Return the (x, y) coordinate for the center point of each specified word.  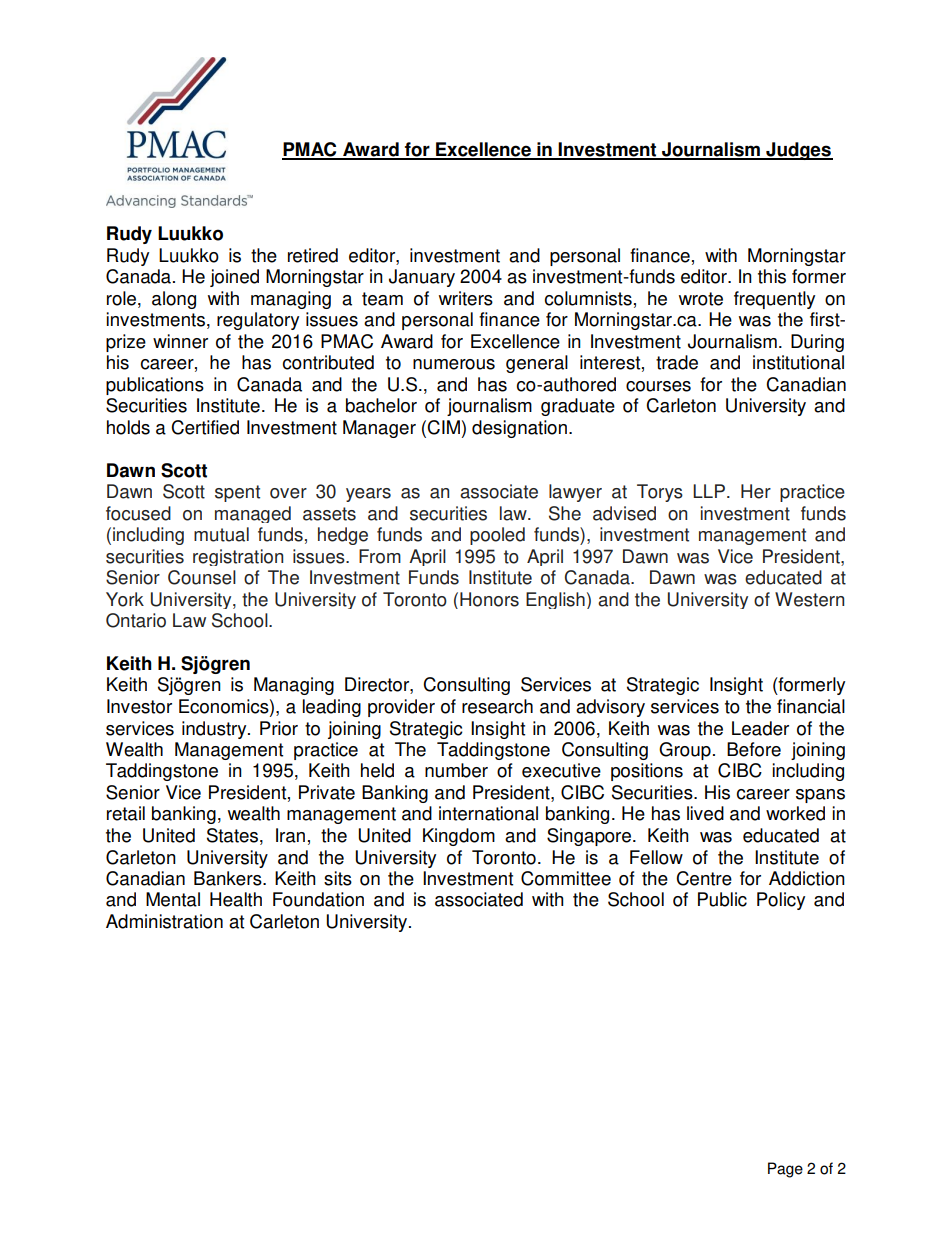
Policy (781, 901)
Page (785, 1170)
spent (237, 493)
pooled (497, 536)
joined (234, 278)
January (422, 278)
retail (126, 813)
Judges (798, 151)
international (488, 813)
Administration (164, 921)
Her (756, 491)
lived (705, 813)
